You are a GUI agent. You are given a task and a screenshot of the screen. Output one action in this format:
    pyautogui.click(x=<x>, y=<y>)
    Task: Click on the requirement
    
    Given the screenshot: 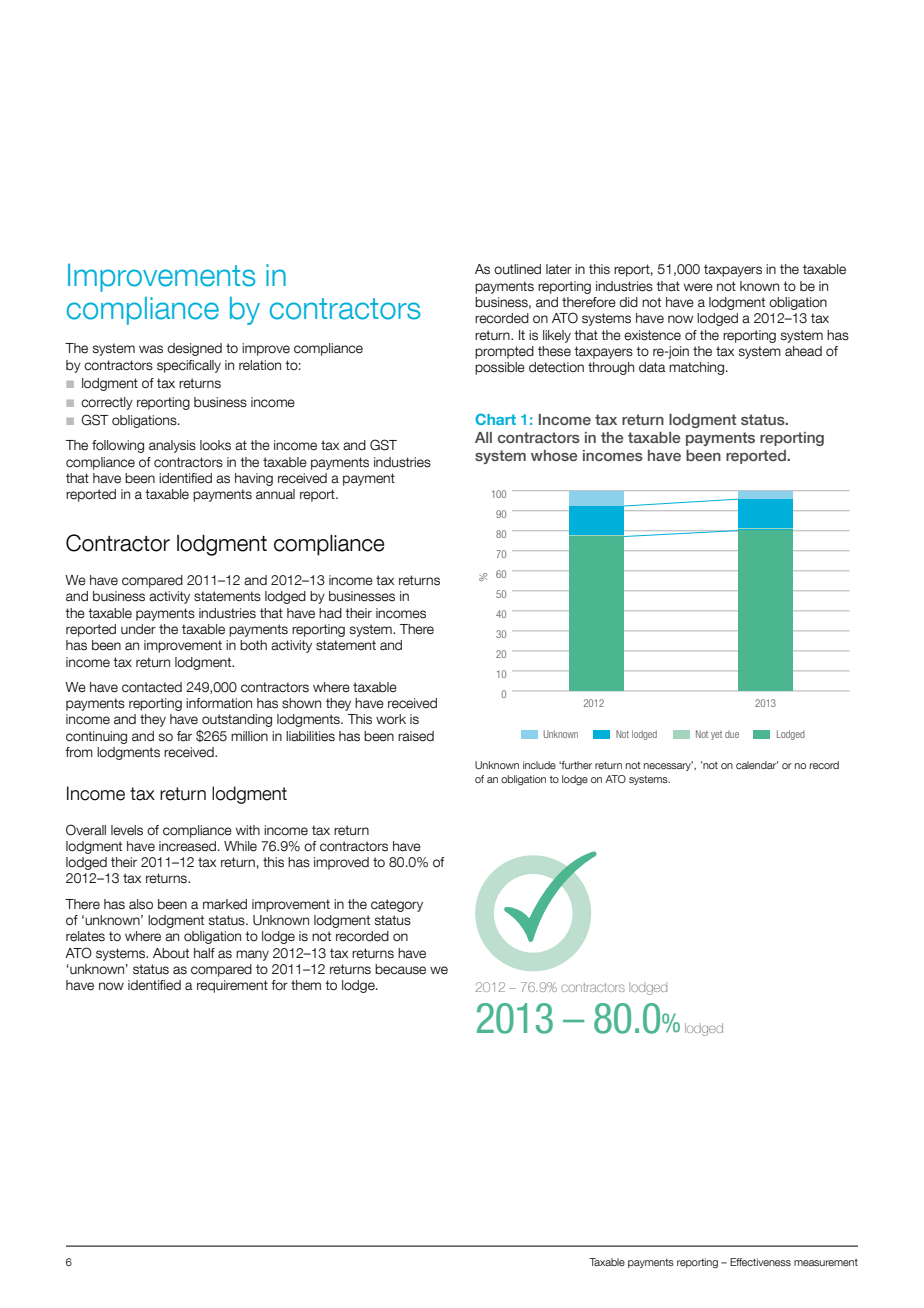 What is the action you would take?
    pyautogui.click(x=232, y=986)
